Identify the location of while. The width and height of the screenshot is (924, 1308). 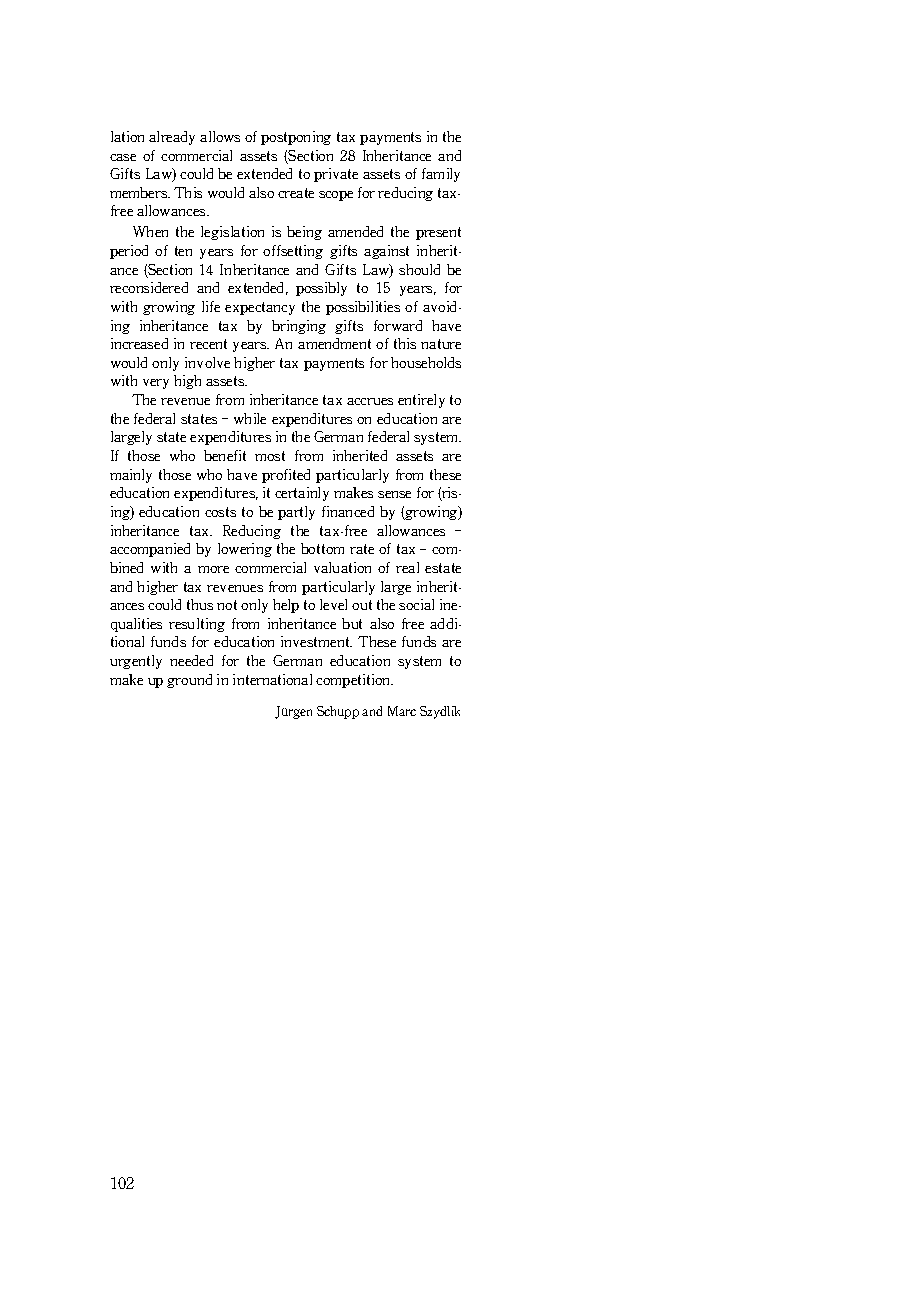
(250, 418).
